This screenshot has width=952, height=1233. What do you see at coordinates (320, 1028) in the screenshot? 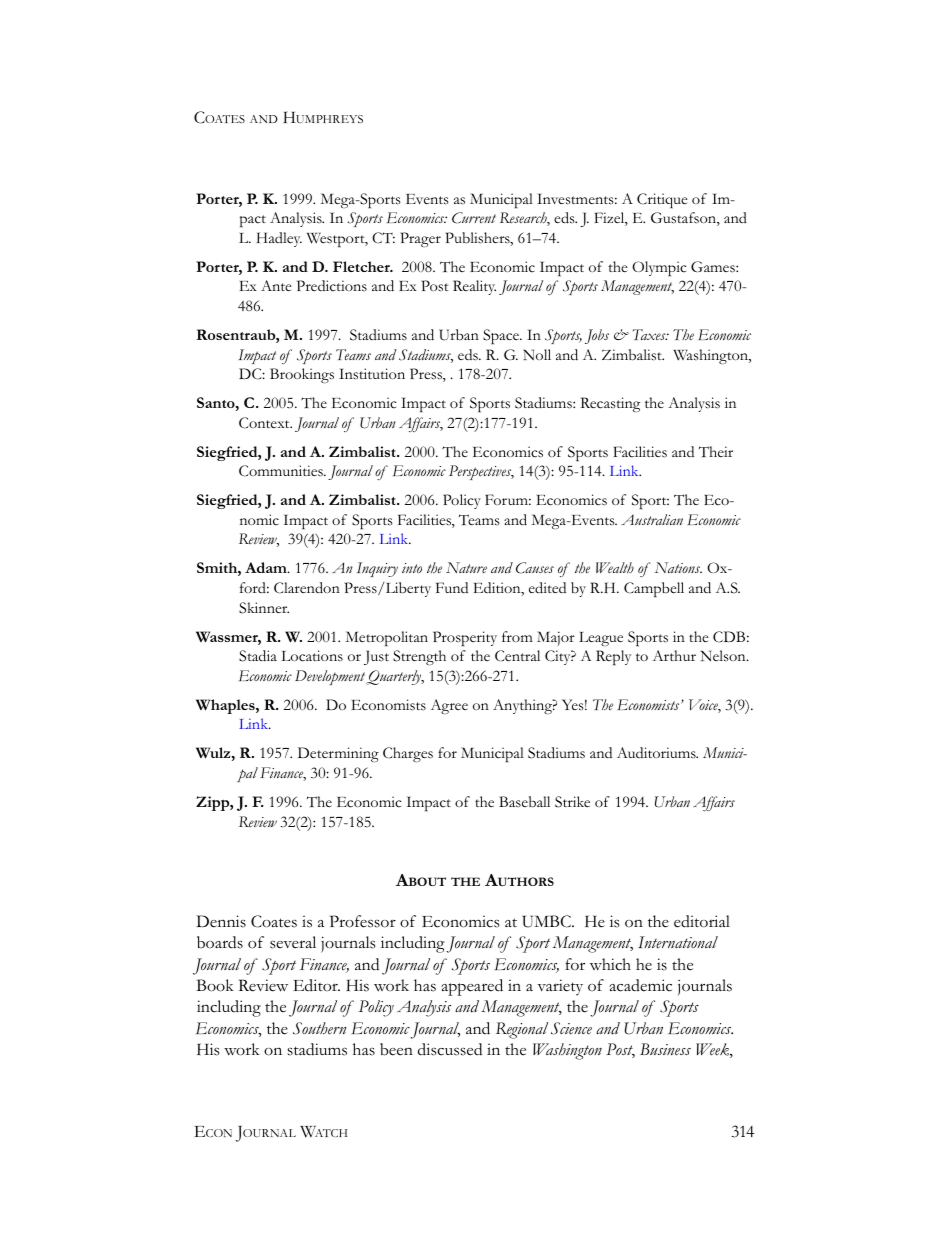
I see `Southern` at bounding box center [320, 1028].
